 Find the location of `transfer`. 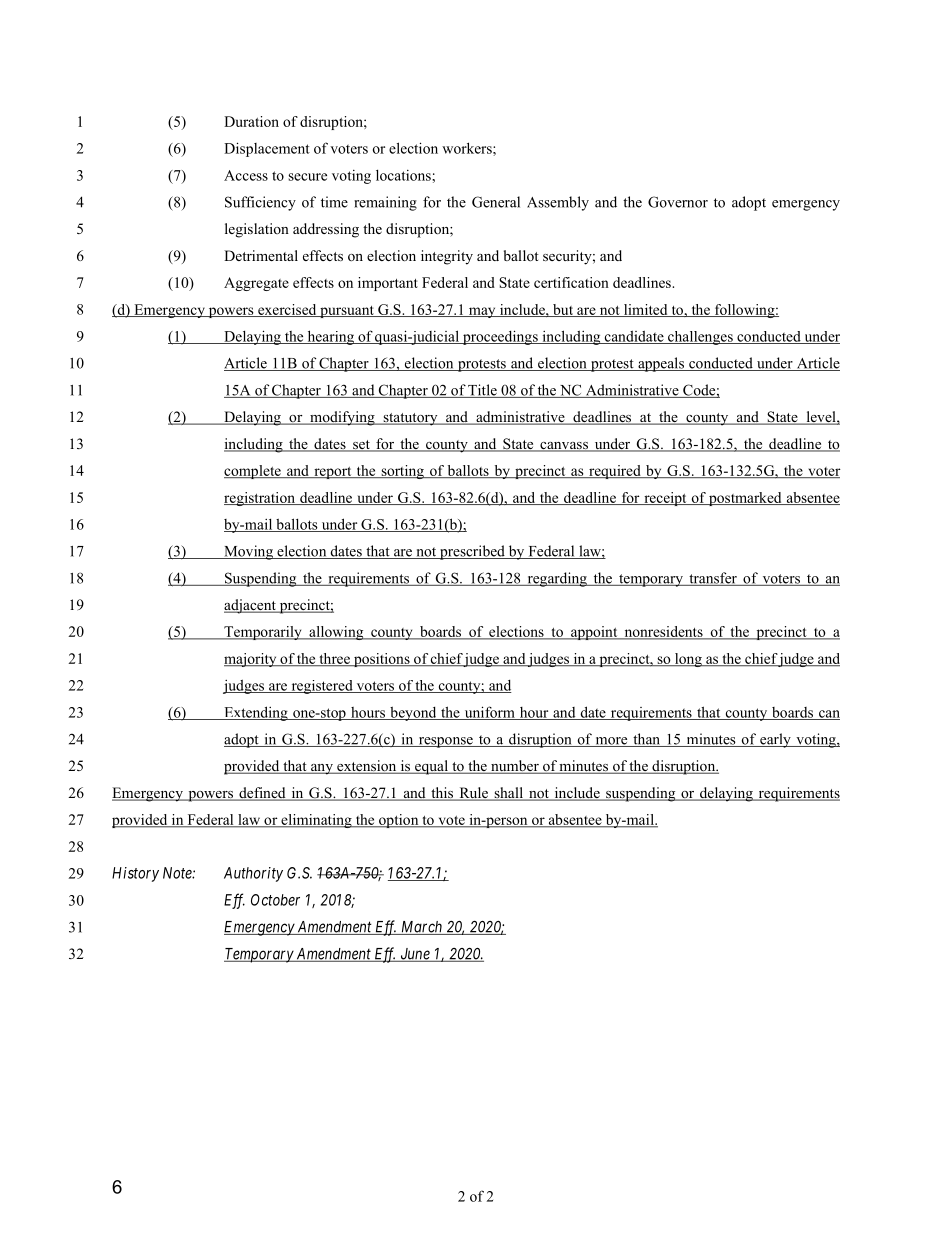

transfer is located at coordinates (713, 579).
